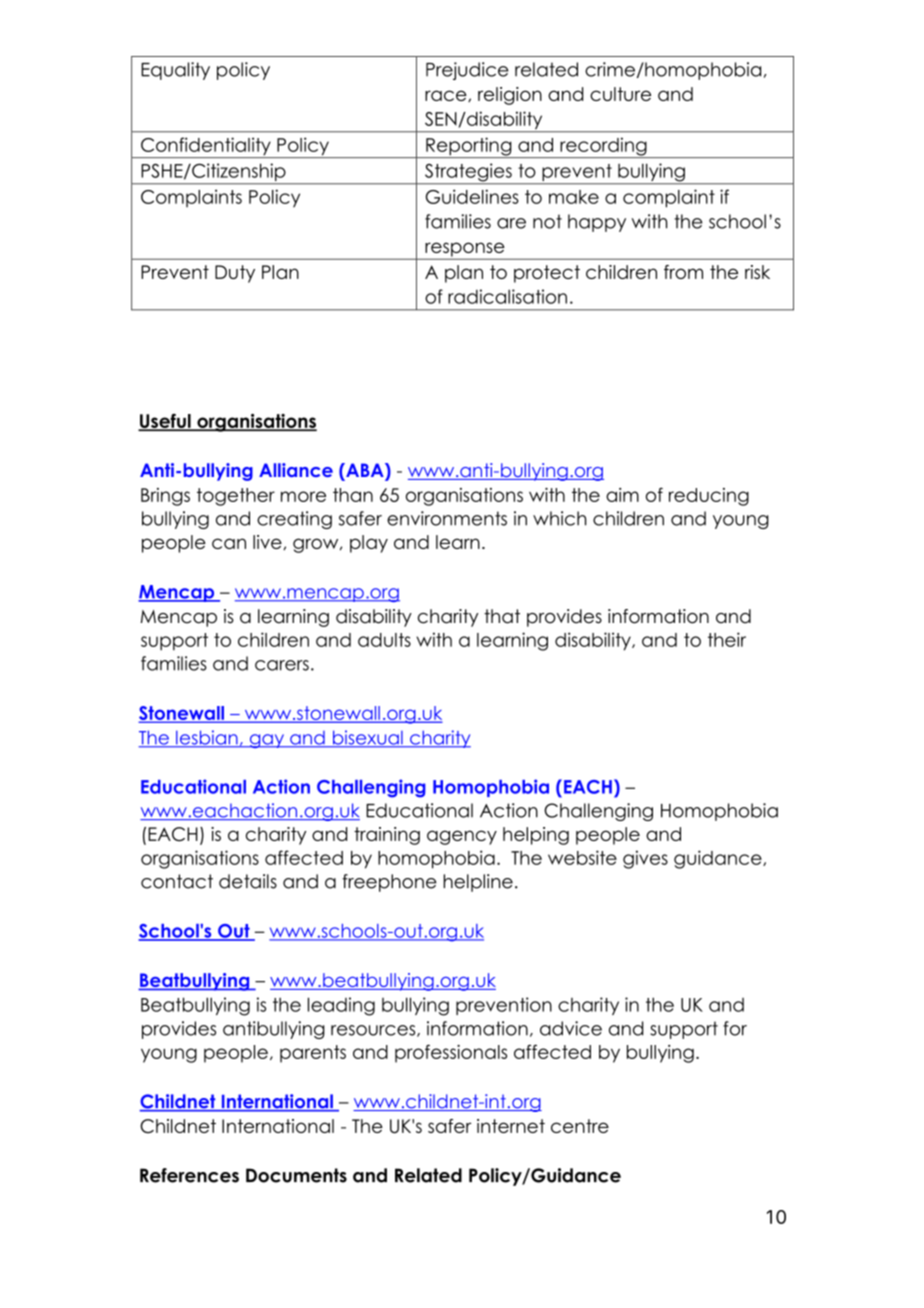 Image resolution: width=924 pixels, height=1308 pixels. Describe the element at coordinates (620, 94) in the screenshot. I see `culture` at that location.
